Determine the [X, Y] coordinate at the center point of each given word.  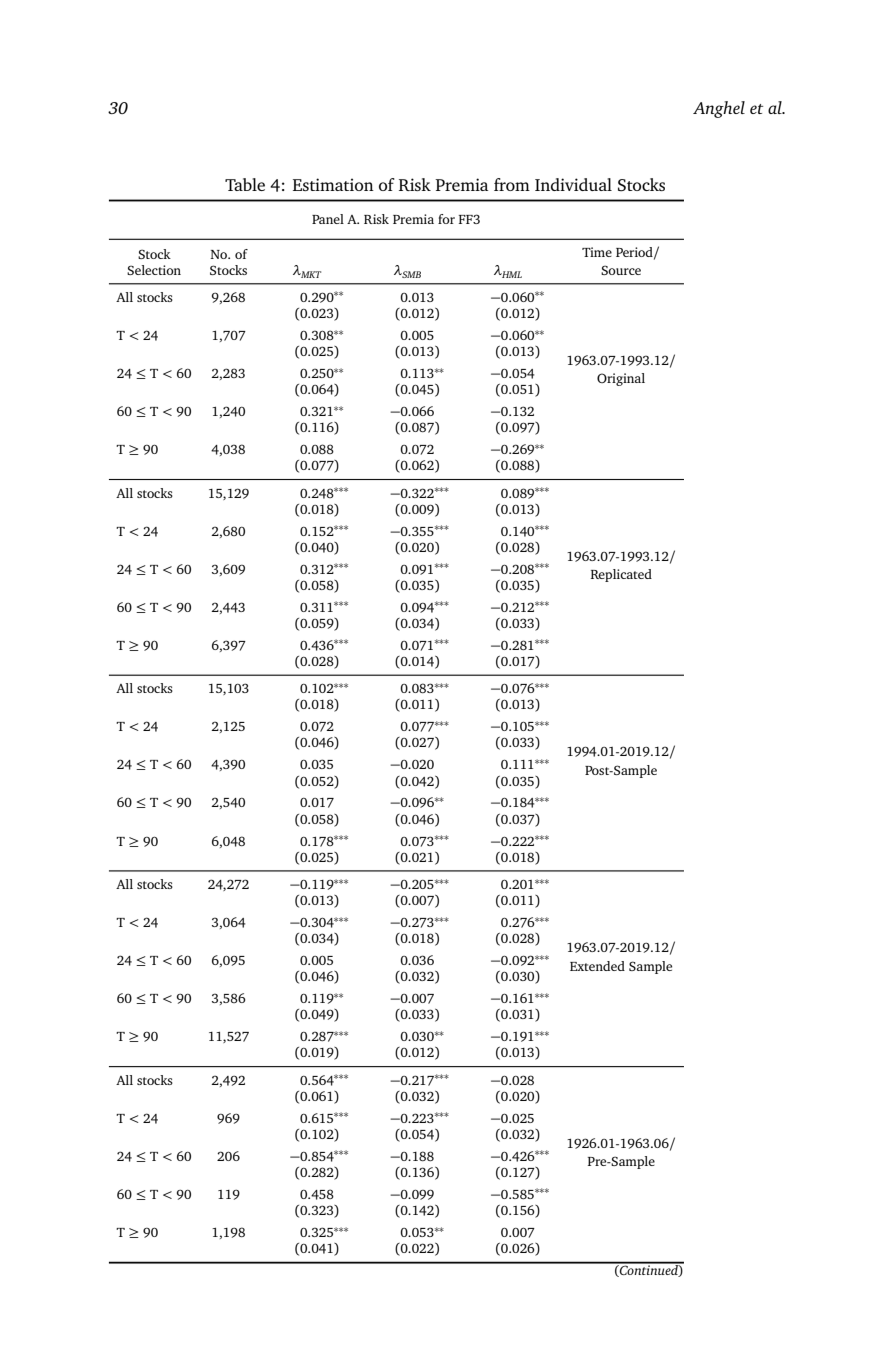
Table [245, 184]
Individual [573, 184]
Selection [154, 270]
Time [597, 252]
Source [621, 270]
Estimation [333, 184]
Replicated [621, 575]
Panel [328, 219]
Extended [597, 966]
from [512, 184]
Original [621, 379]
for [446, 219]
